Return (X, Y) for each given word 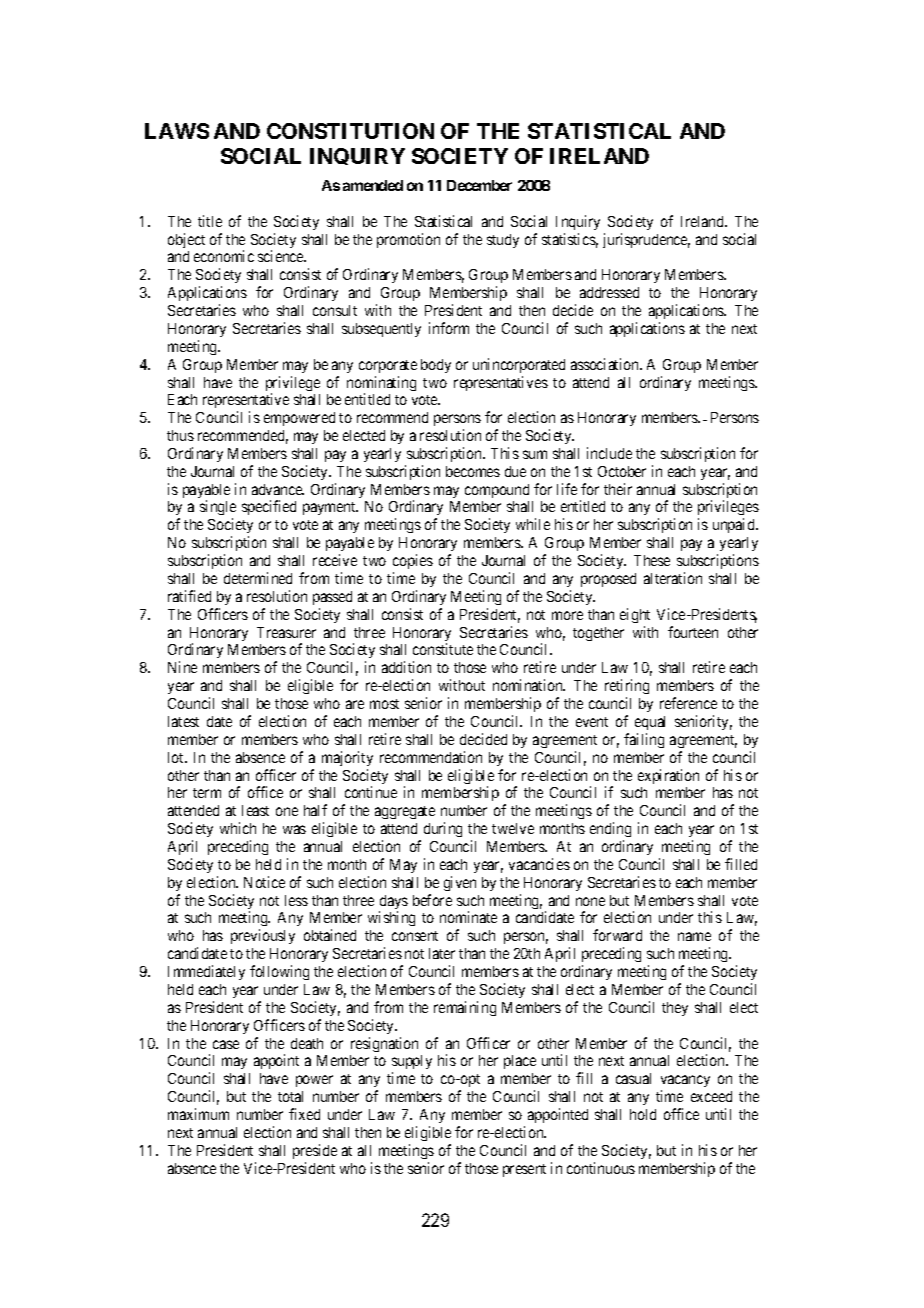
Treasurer (286, 632)
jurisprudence (646, 240)
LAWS (177, 131)
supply (412, 1064)
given (460, 883)
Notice (264, 882)
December (479, 185)
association (606, 364)
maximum (198, 1114)
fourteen (693, 632)
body (436, 366)
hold (643, 1114)
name (694, 936)
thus (180, 435)
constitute (443, 649)
